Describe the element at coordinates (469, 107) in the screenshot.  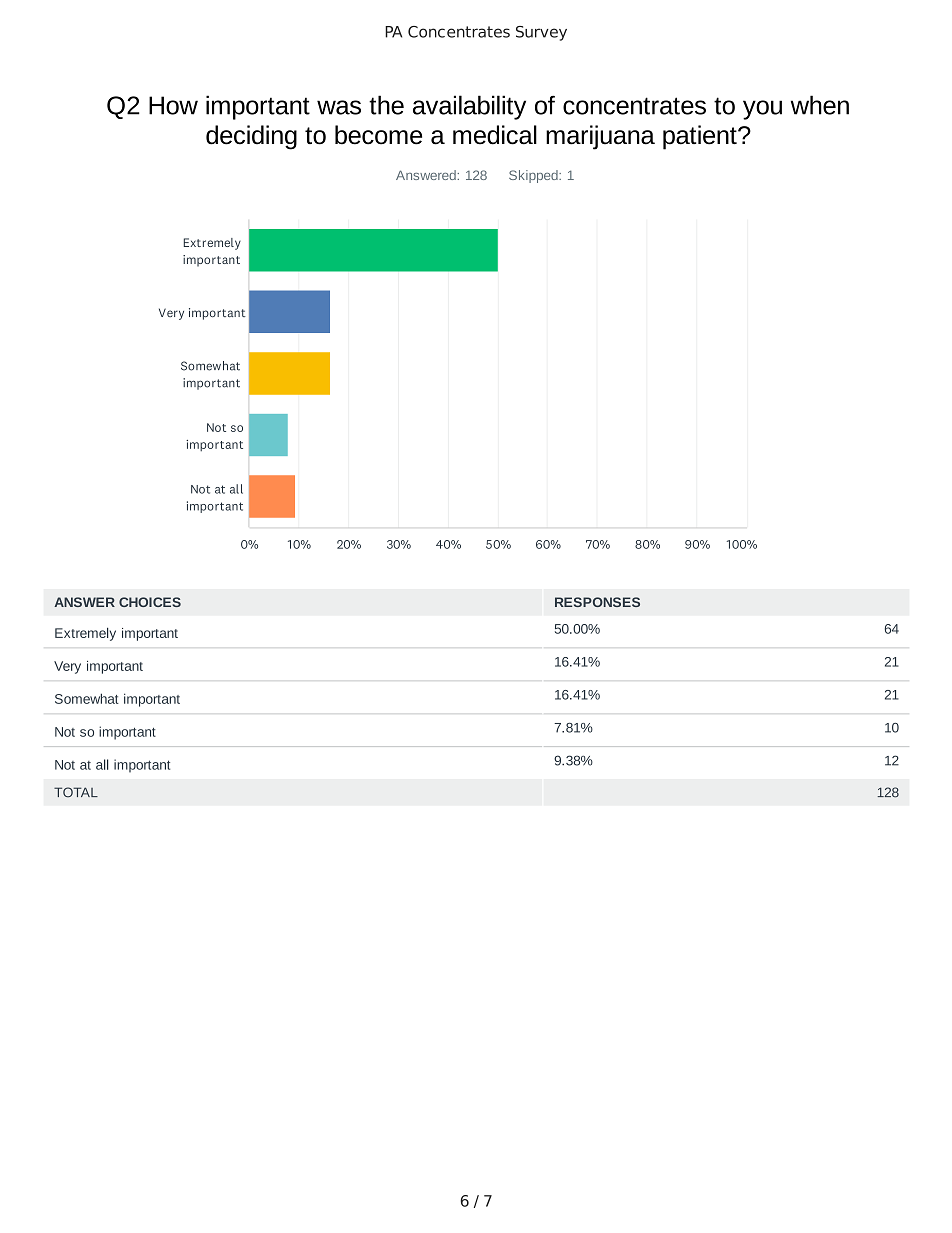
I see `availability` at that location.
